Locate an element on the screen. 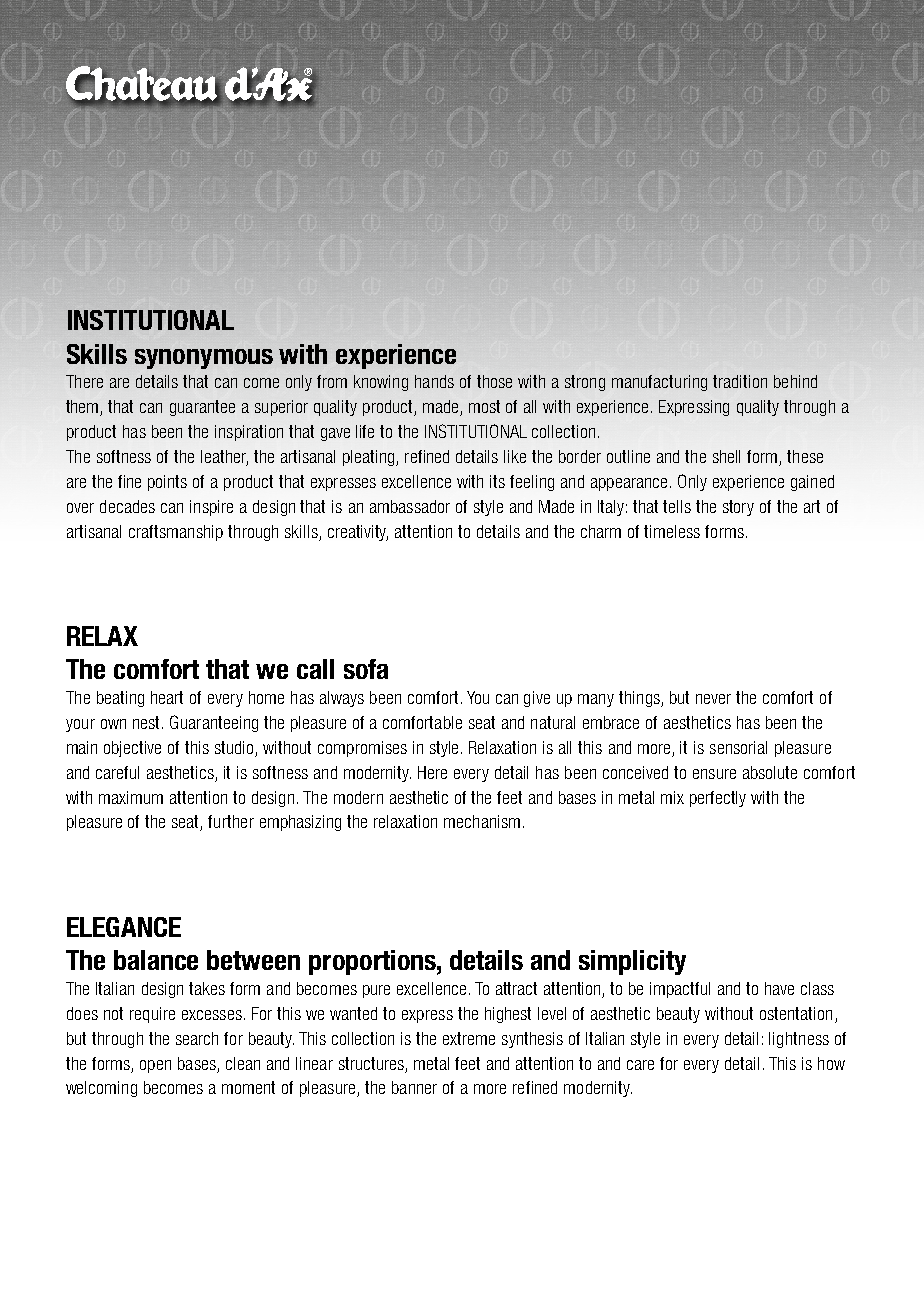 The width and height of the screenshot is (924, 1308). perfectly is located at coordinates (718, 799).
